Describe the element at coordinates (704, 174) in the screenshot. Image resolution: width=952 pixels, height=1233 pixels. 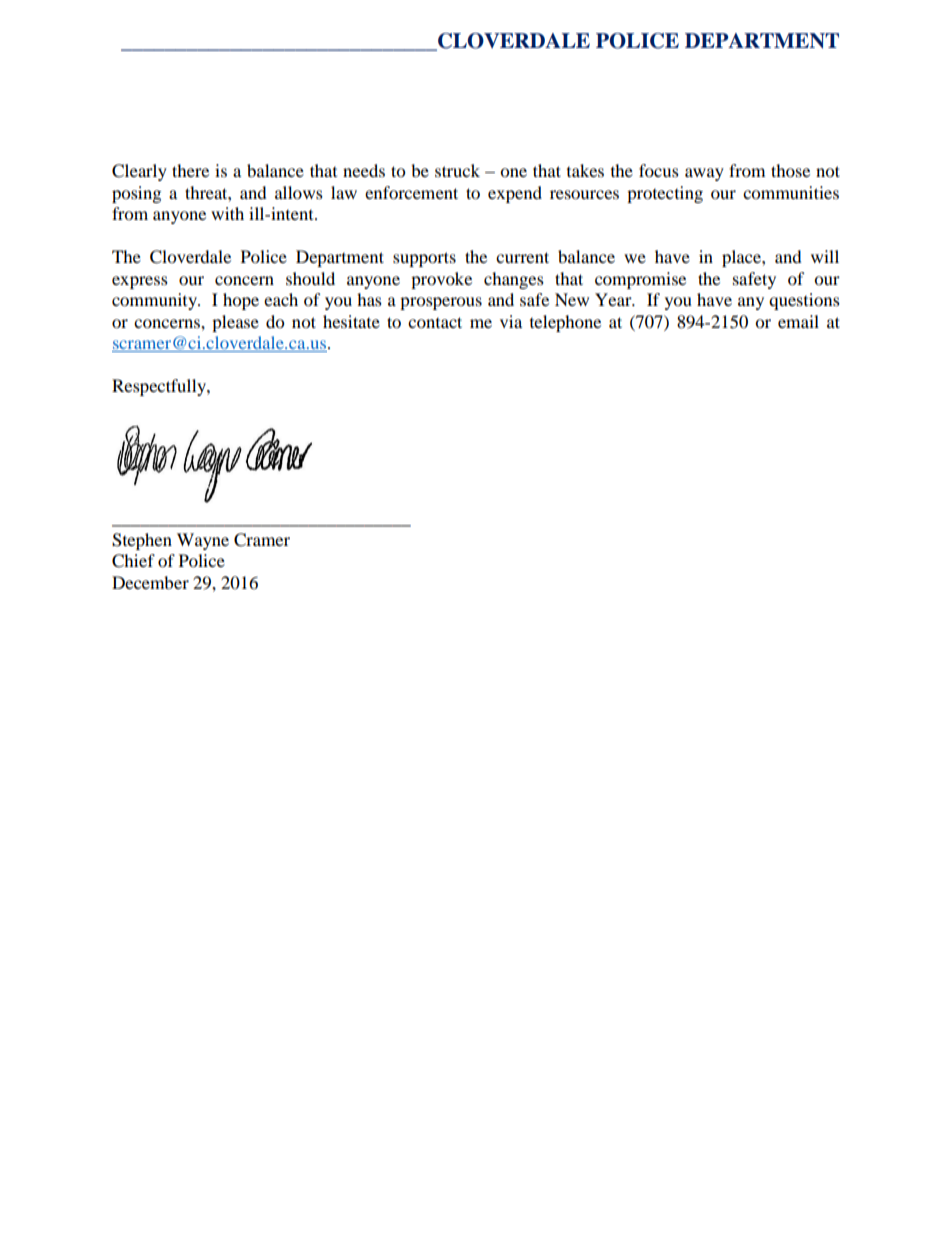
I see `away` at that location.
